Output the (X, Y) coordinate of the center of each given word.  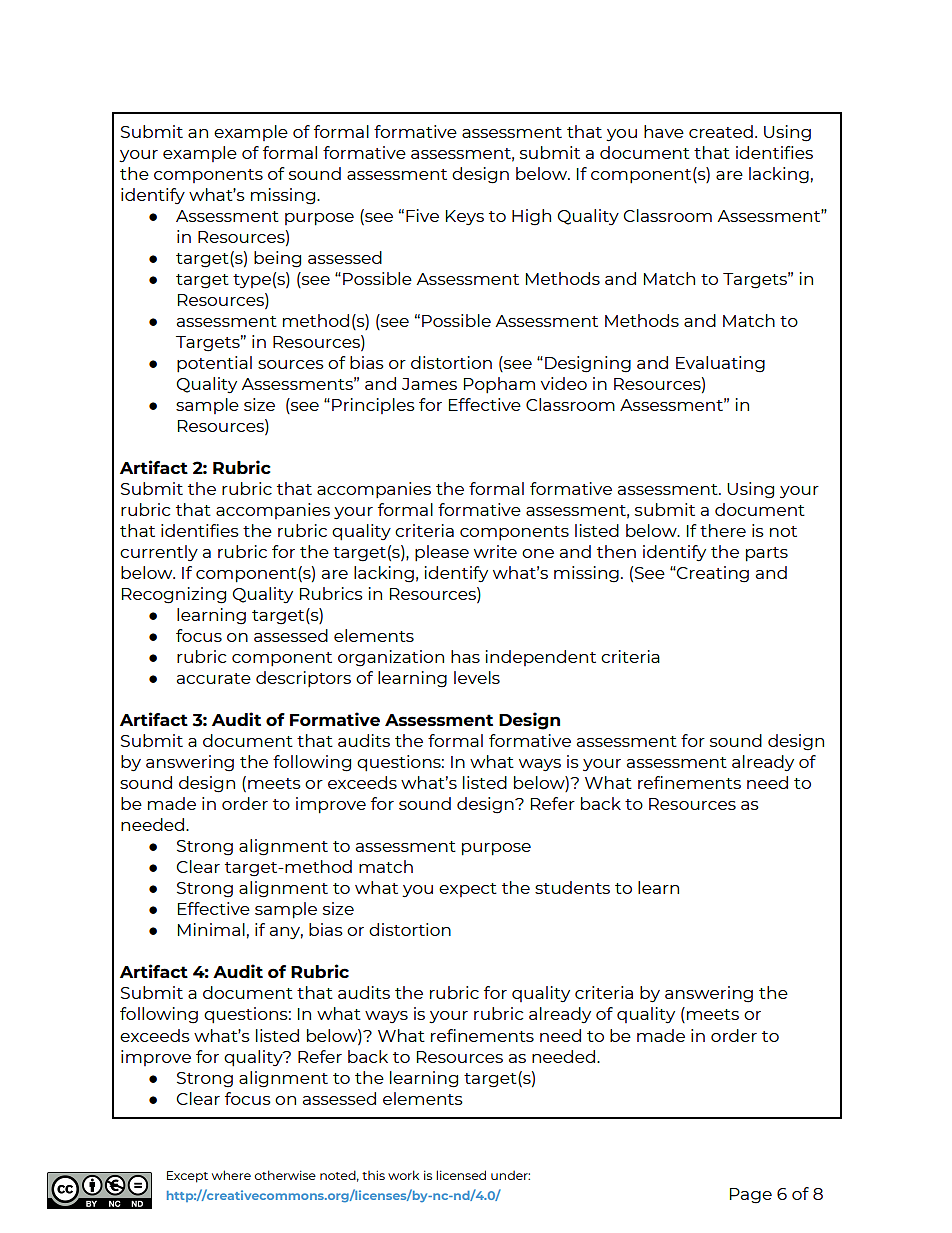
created (721, 131)
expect (468, 890)
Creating (712, 574)
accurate (214, 678)
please (442, 553)
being (277, 259)
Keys (465, 218)
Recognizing (174, 595)
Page (751, 1196)
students (572, 887)
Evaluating (720, 364)
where (231, 1175)
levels (477, 677)
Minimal (211, 929)
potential (214, 364)
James (429, 384)
